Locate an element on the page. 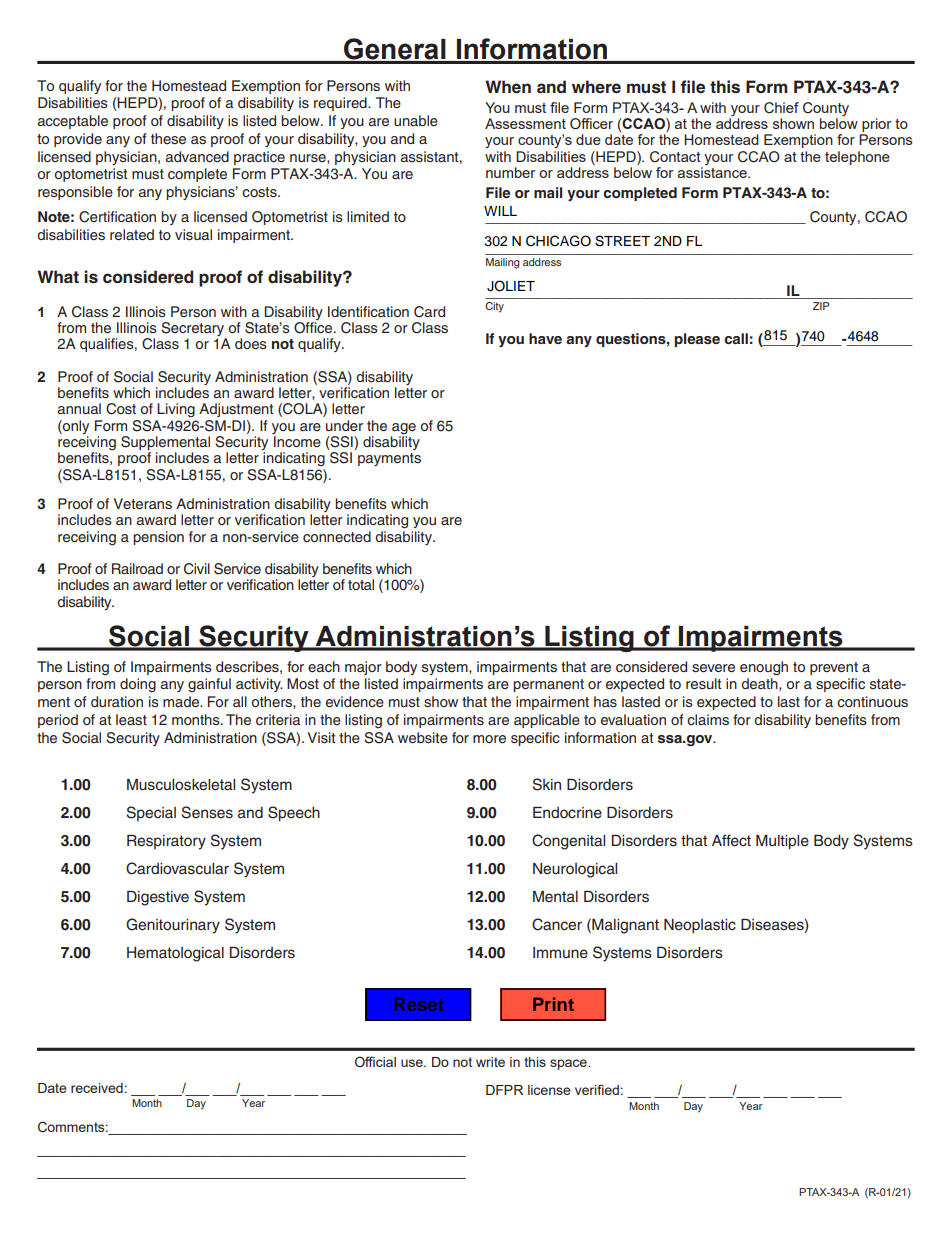 This document has width=952, height=1233. Chief is located at coordinates (781, 108).
